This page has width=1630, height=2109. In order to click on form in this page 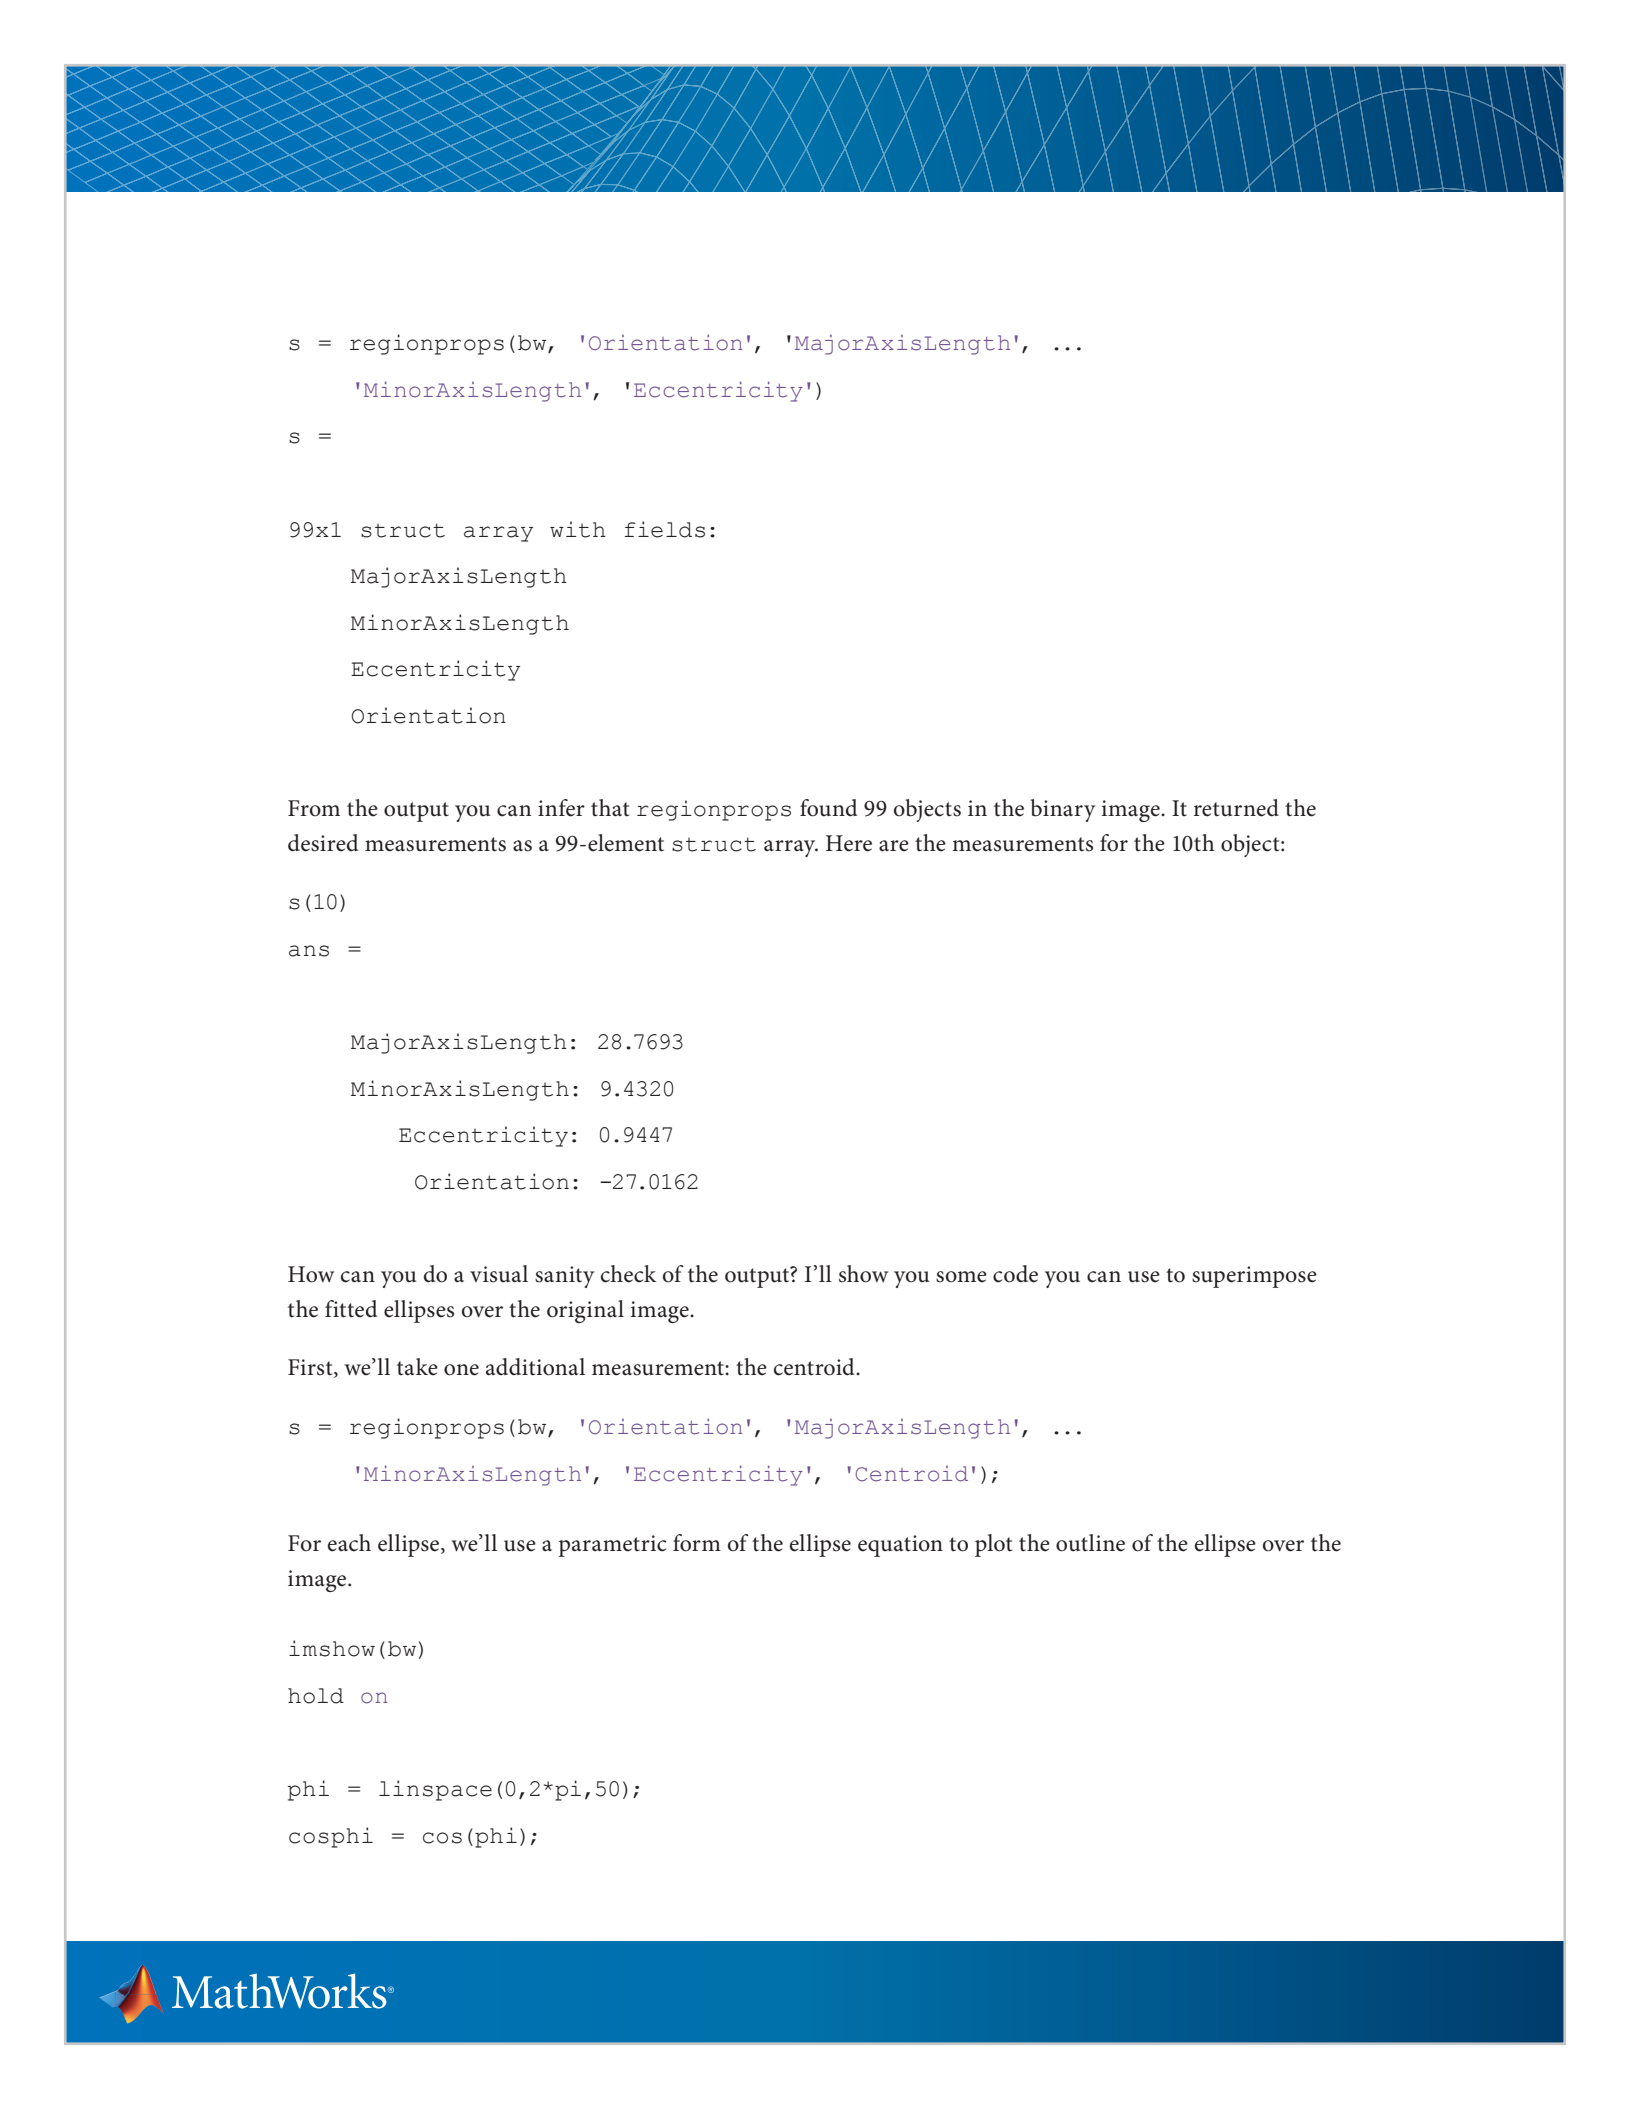, I will do `click(697, 1543)`.
